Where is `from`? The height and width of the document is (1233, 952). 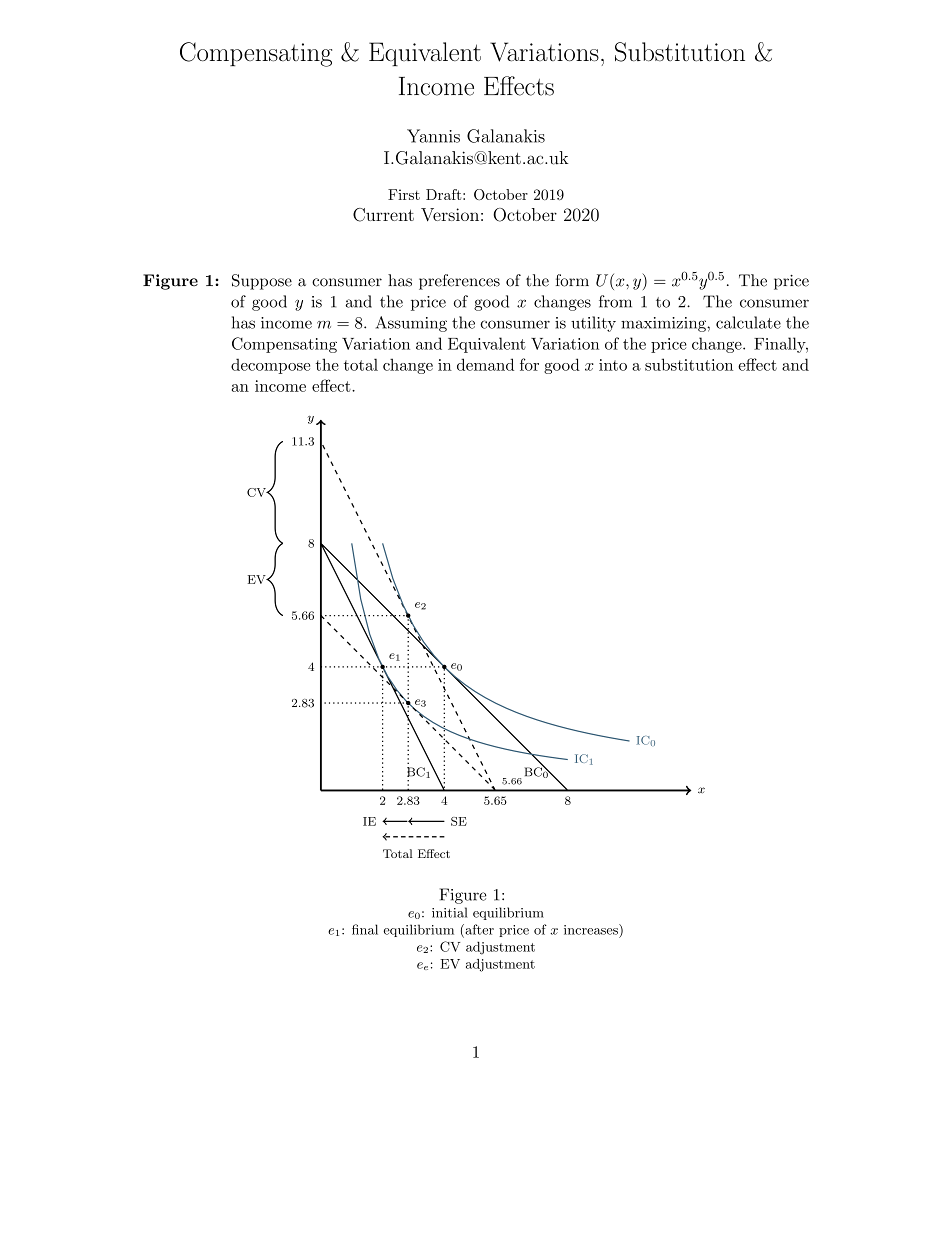
from is located at coordinates (615, 301).
